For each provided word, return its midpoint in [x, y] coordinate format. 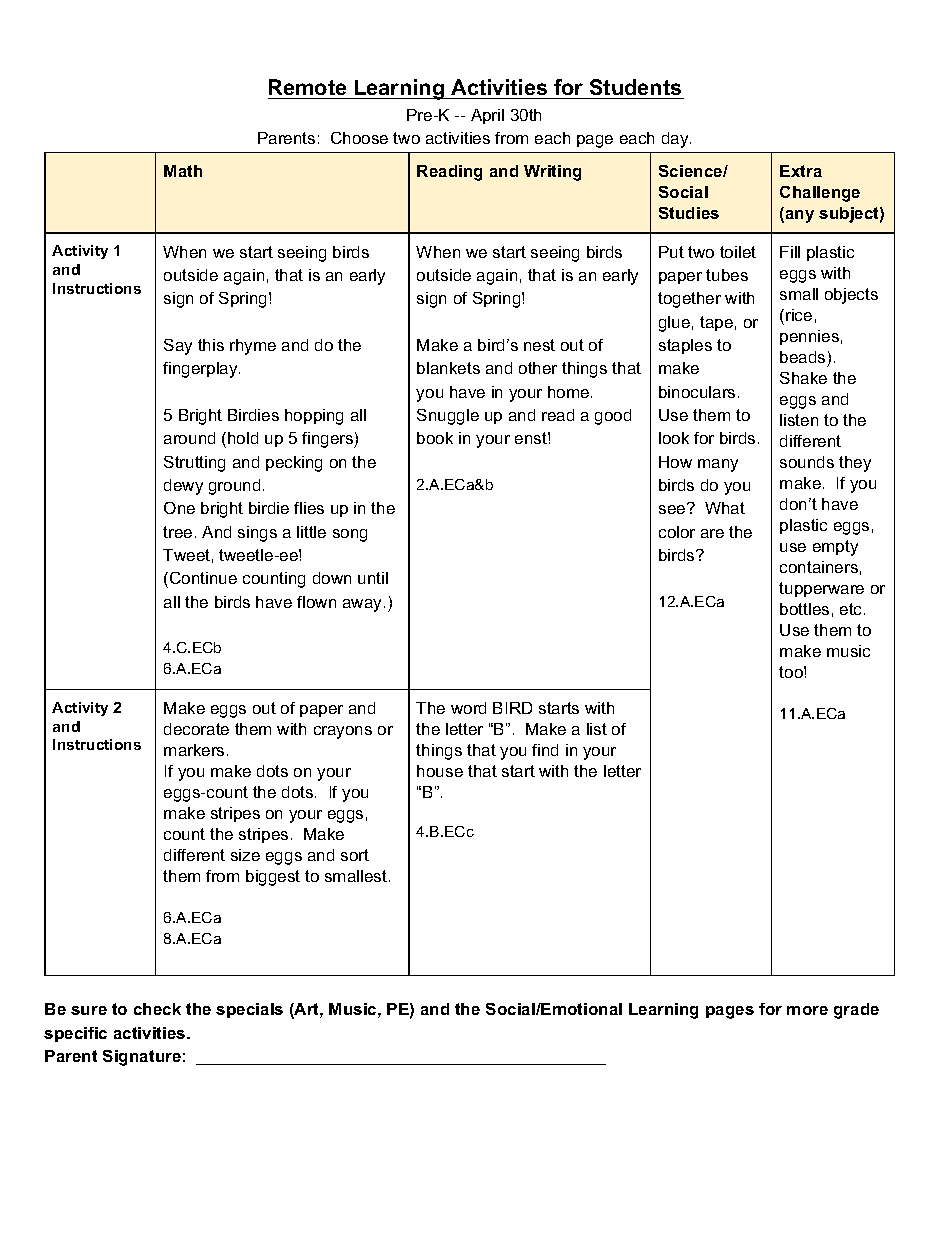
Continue [203, 578]
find [545, 750]
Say [178, 347]
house [440, 771]
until [373, 578]
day [676, 140]
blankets [448, 368]
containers [819, 567]
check [157, 1009]
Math [183, 171]
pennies [809, 337]
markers [194, 750]
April [487, 116]
